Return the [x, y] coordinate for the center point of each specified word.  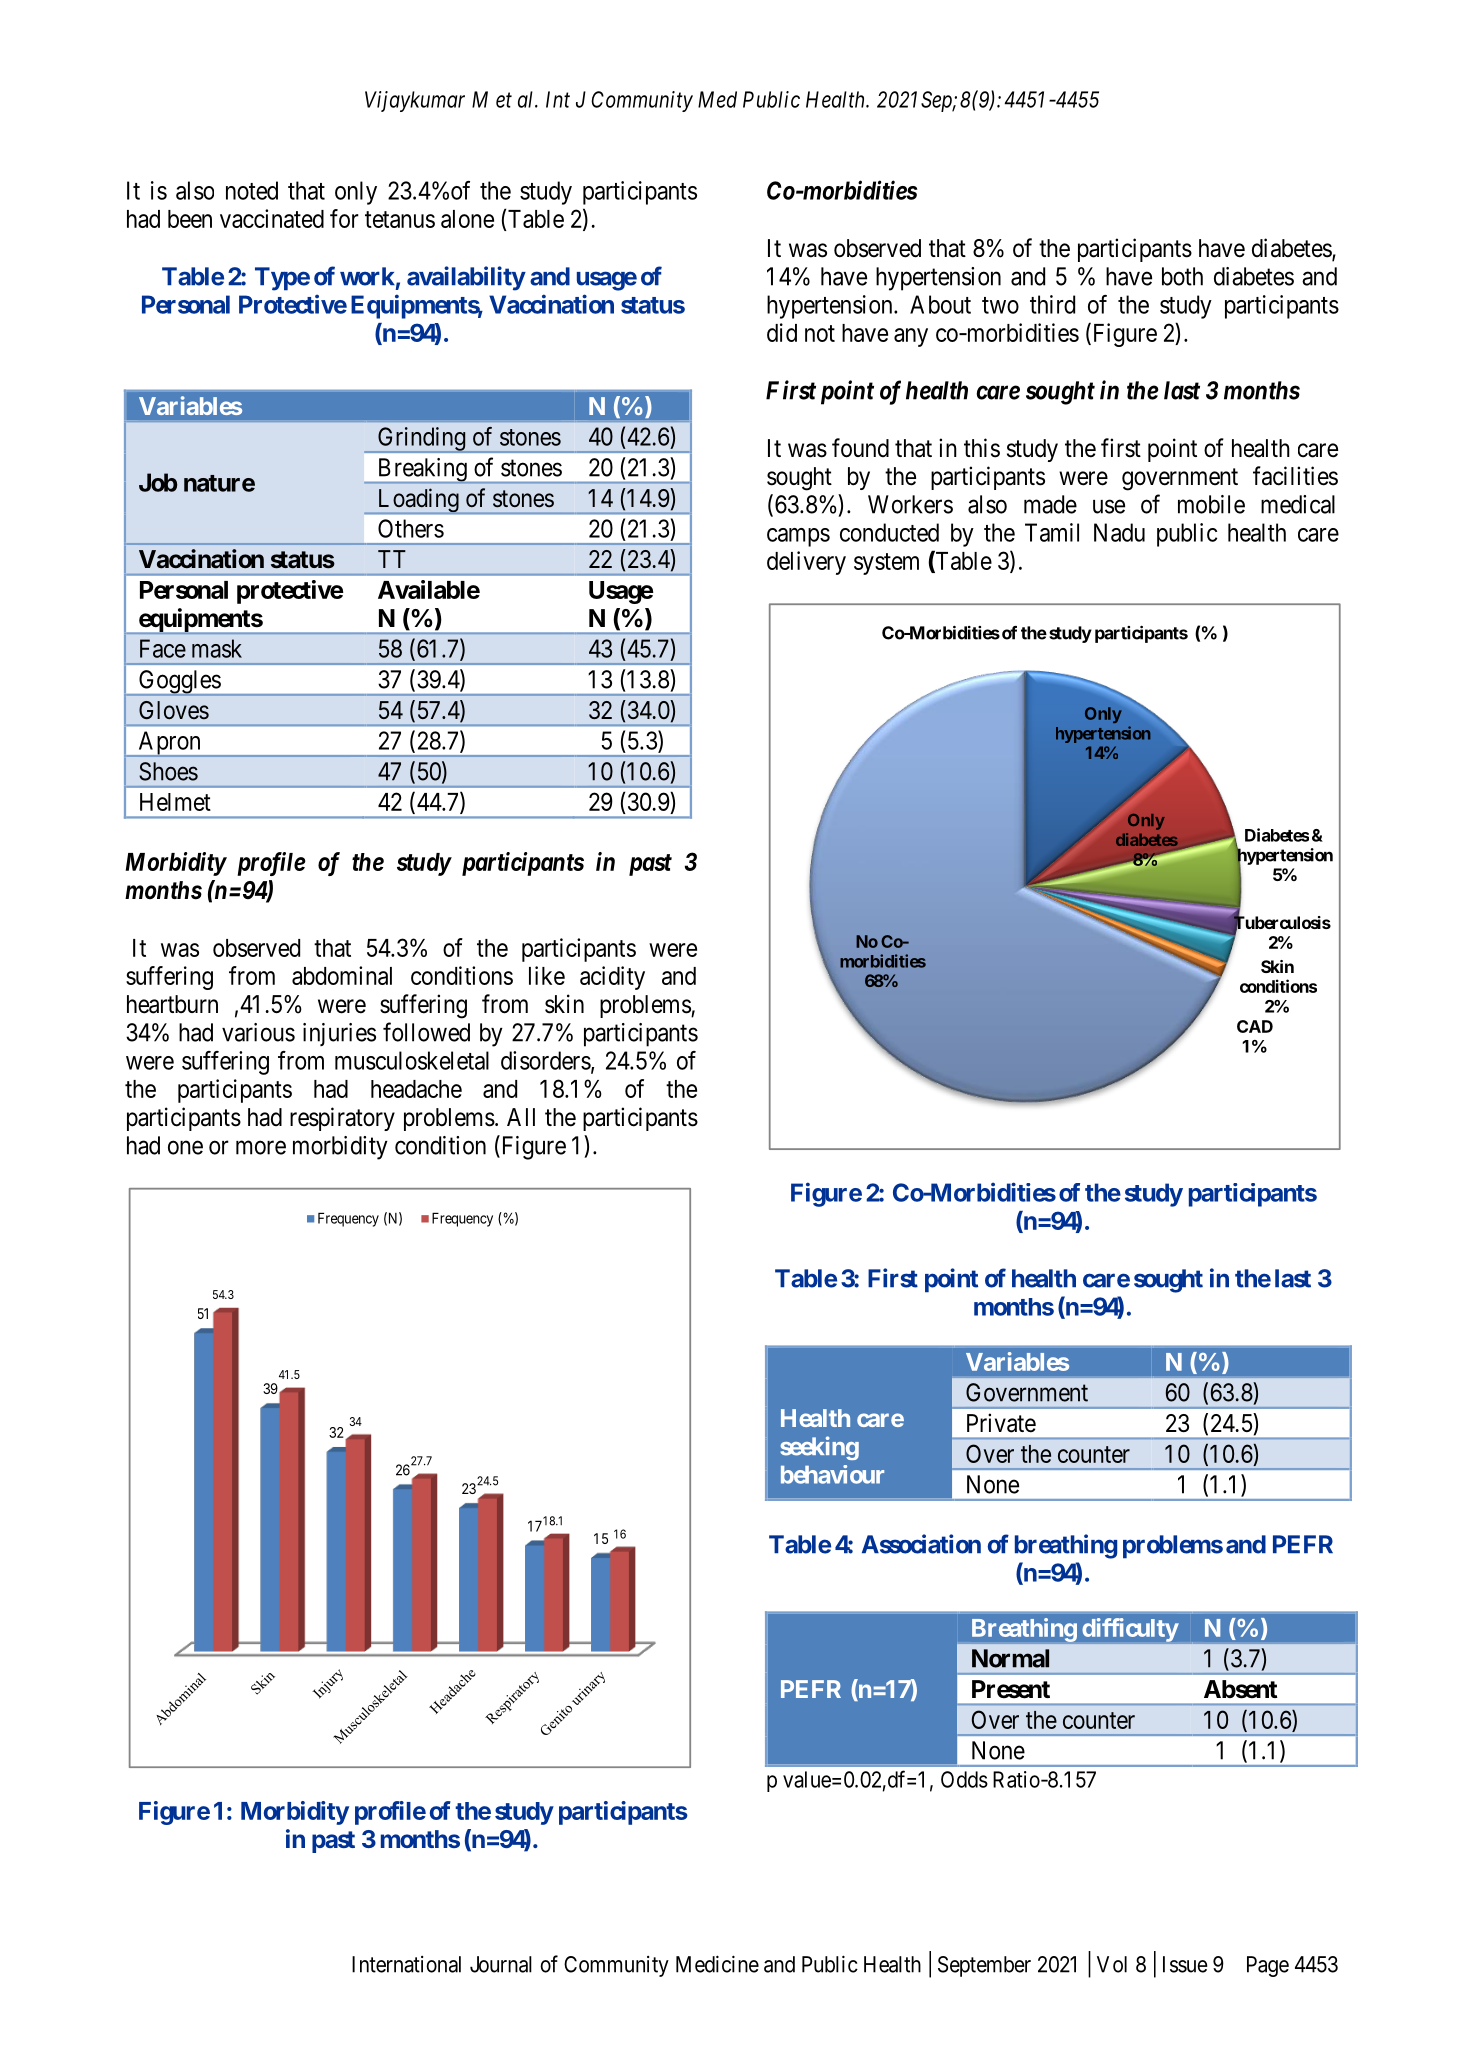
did [782, 332]
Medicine [717, 1964]
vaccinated [272, 218]
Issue [1185, 1964]
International [406, 1964]
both [1182, 276]
